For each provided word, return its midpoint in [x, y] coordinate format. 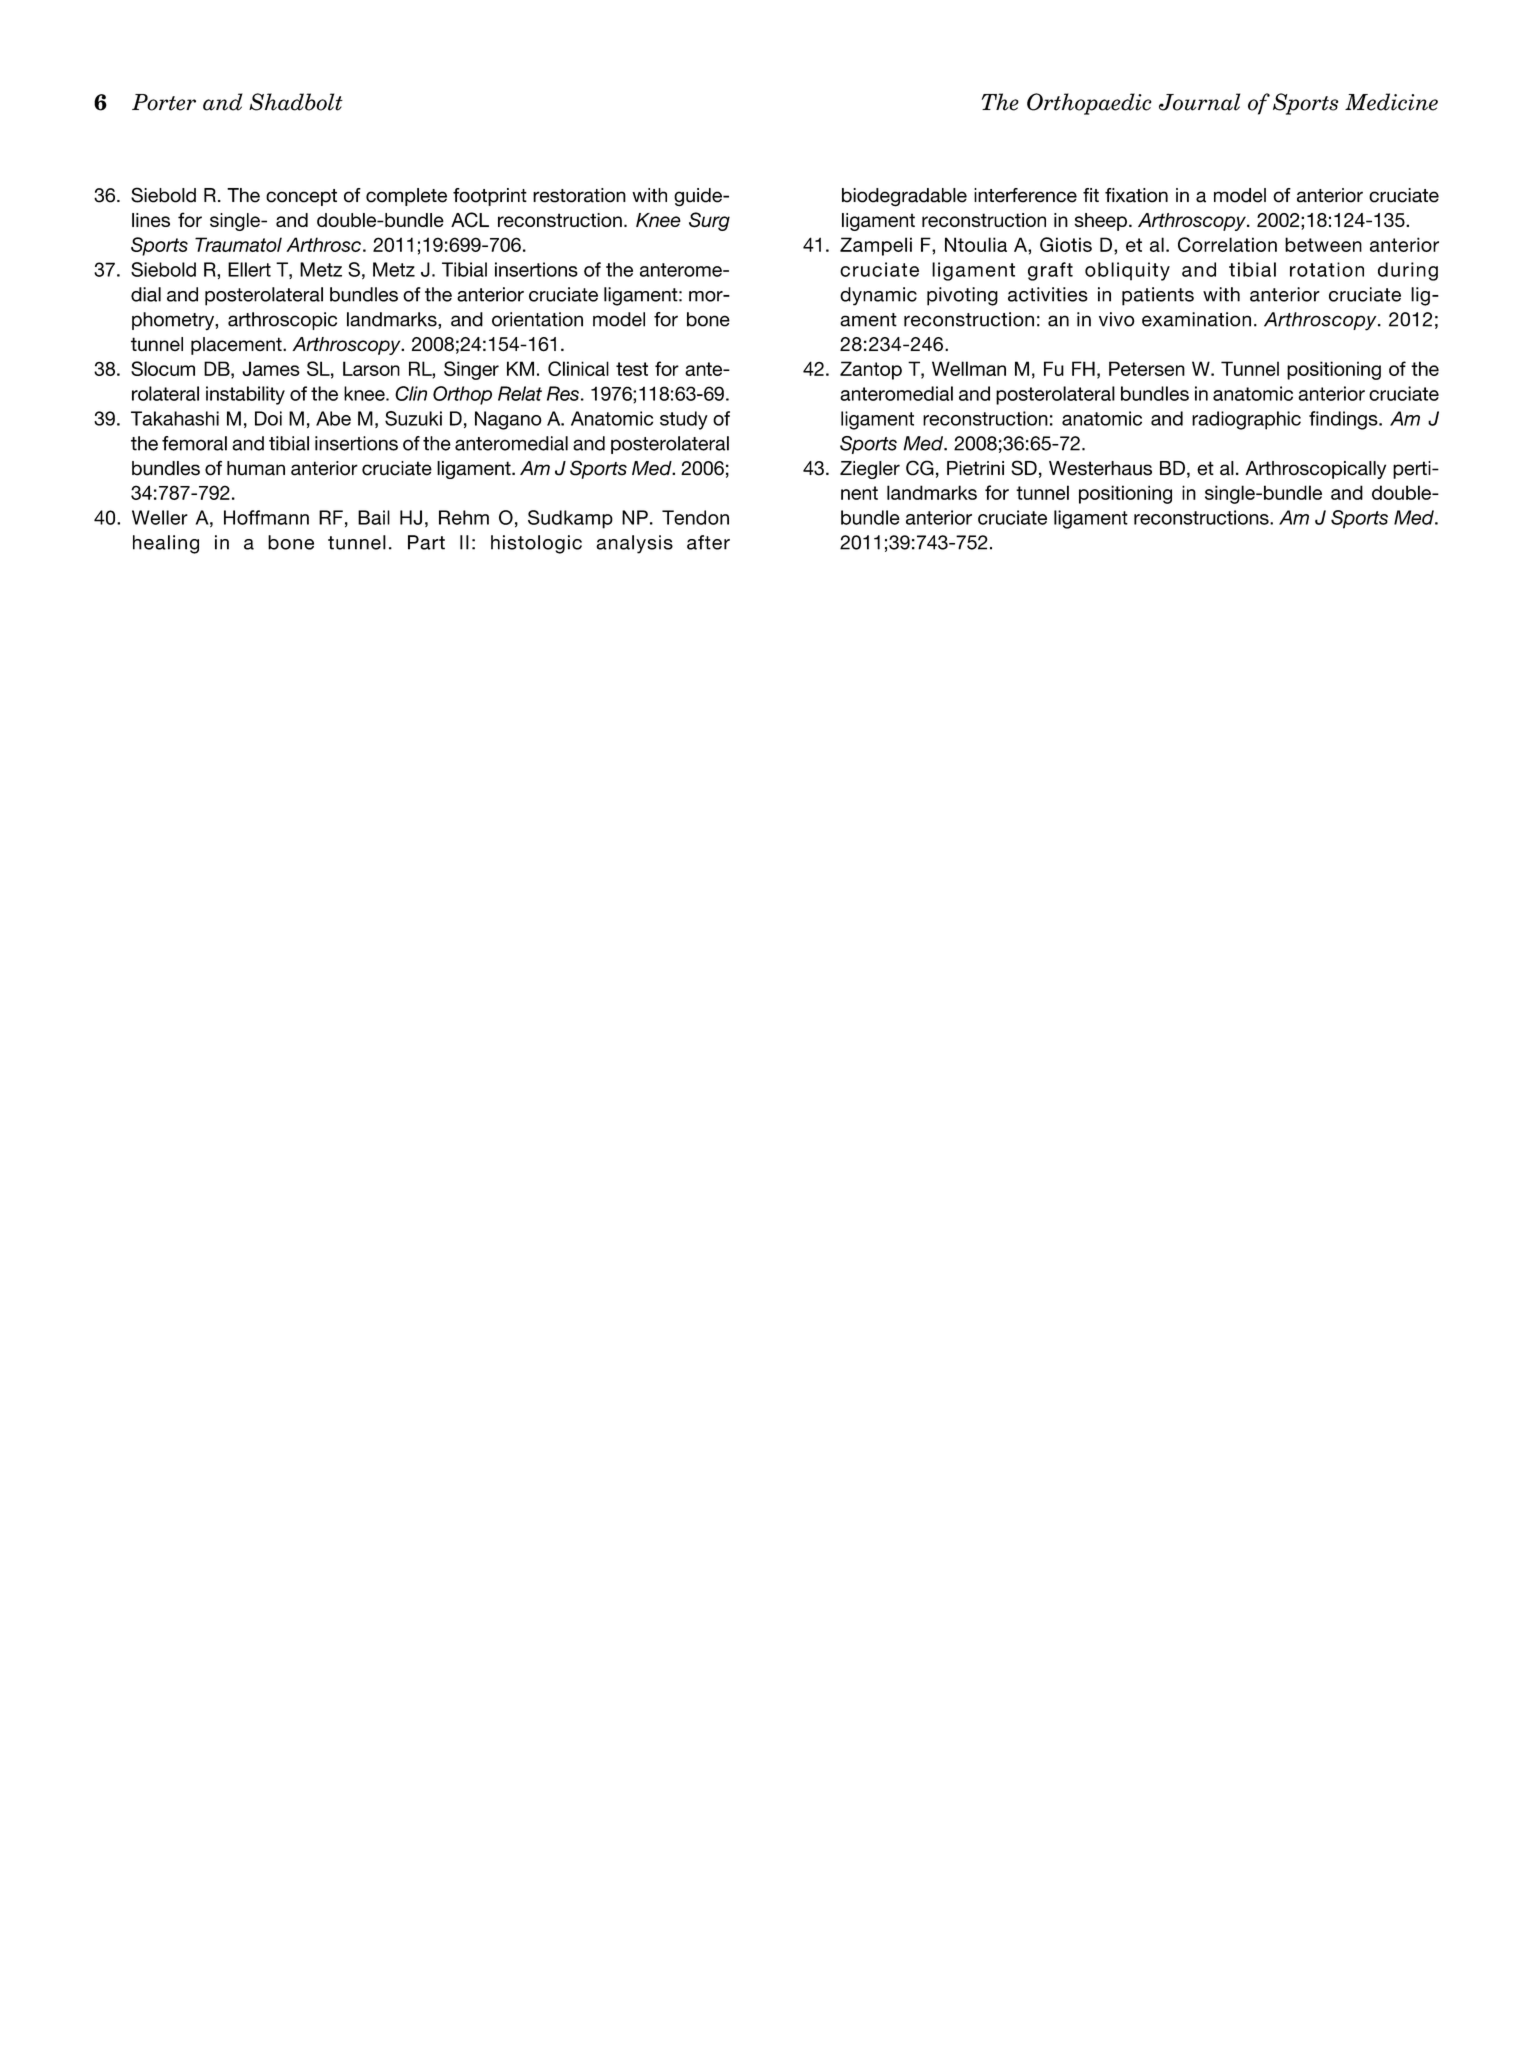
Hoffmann [266, 517]
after [708, 542]
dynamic [878, 296]
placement [237, 346]
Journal [1199, 102]
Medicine [1391, 102]
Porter [164, 102]
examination [1196, 319]
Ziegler [870, 470]
